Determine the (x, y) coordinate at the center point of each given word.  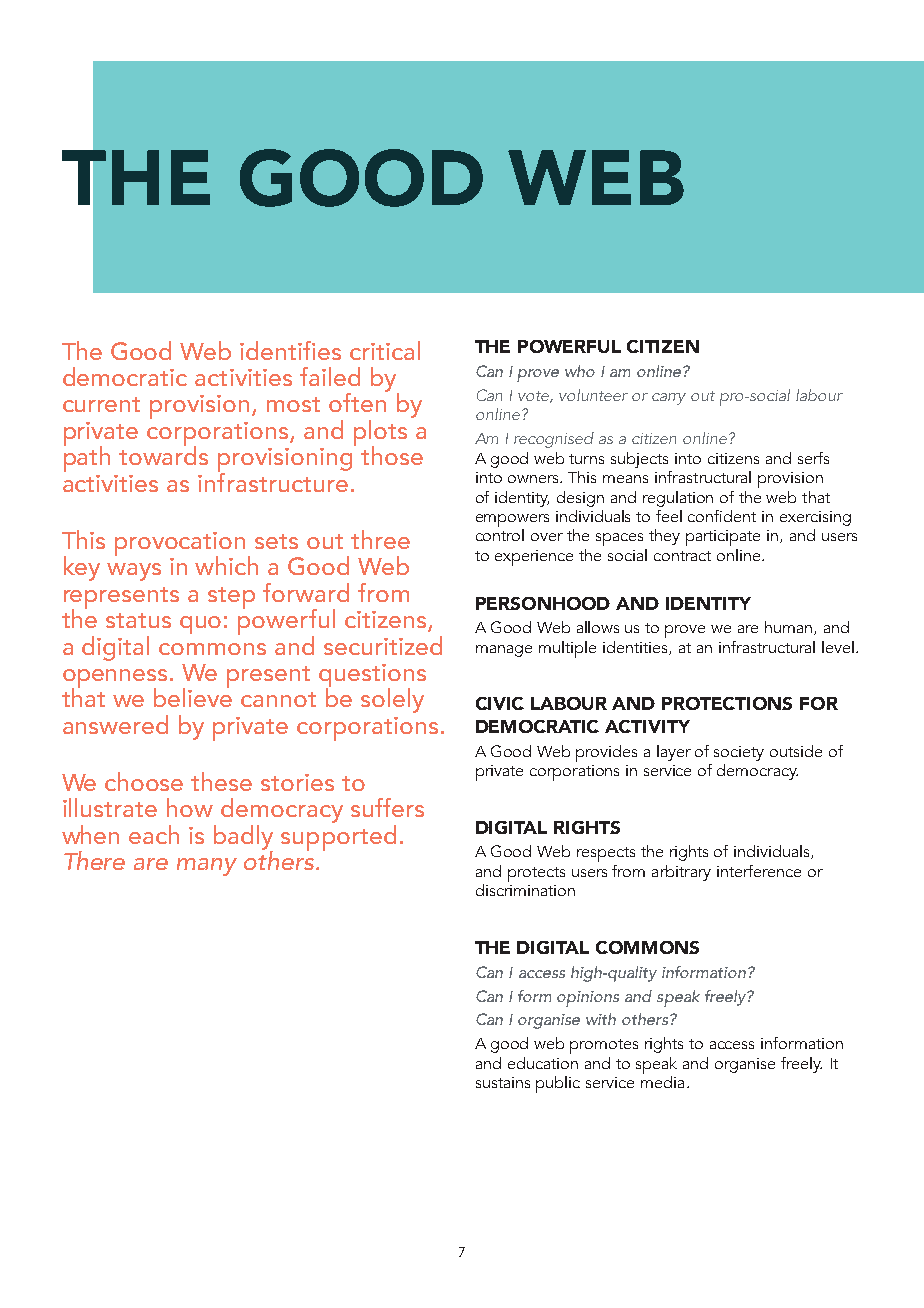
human (790, 628)
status (138, 620)
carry (669, 399)
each (154, 834)
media (662, 1080)
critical (385, 350)
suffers (387, 807)
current (101, 404)
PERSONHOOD (543, 603)
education (543, 1063)
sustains (503, 1082)
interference (759, 871)
